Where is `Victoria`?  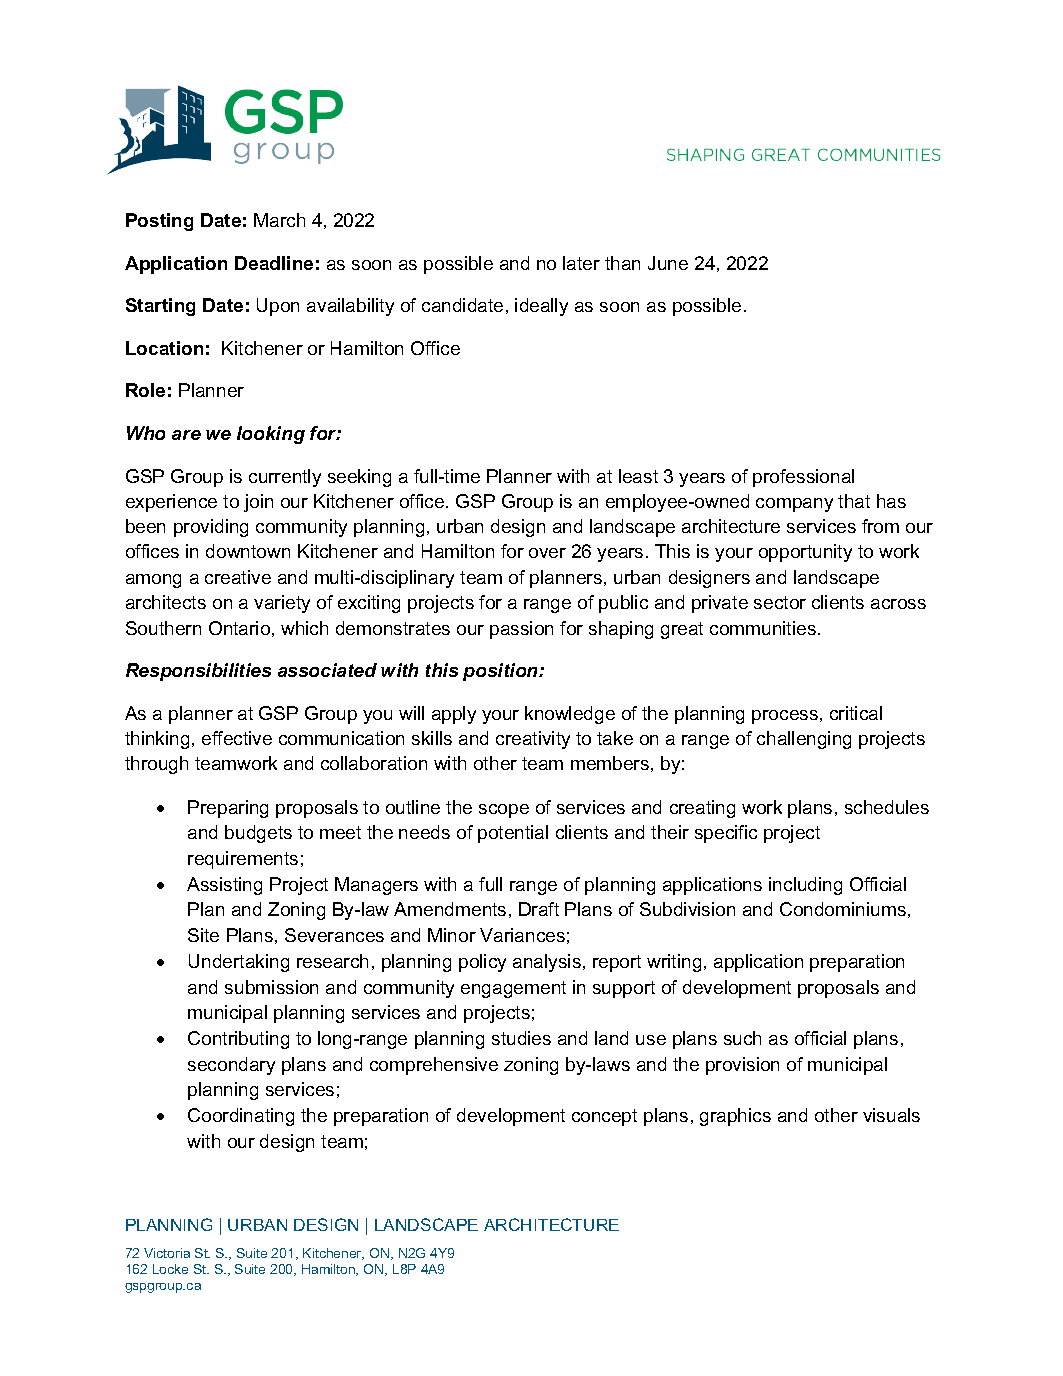 Victoria is located at coordinates (167, 1253).
